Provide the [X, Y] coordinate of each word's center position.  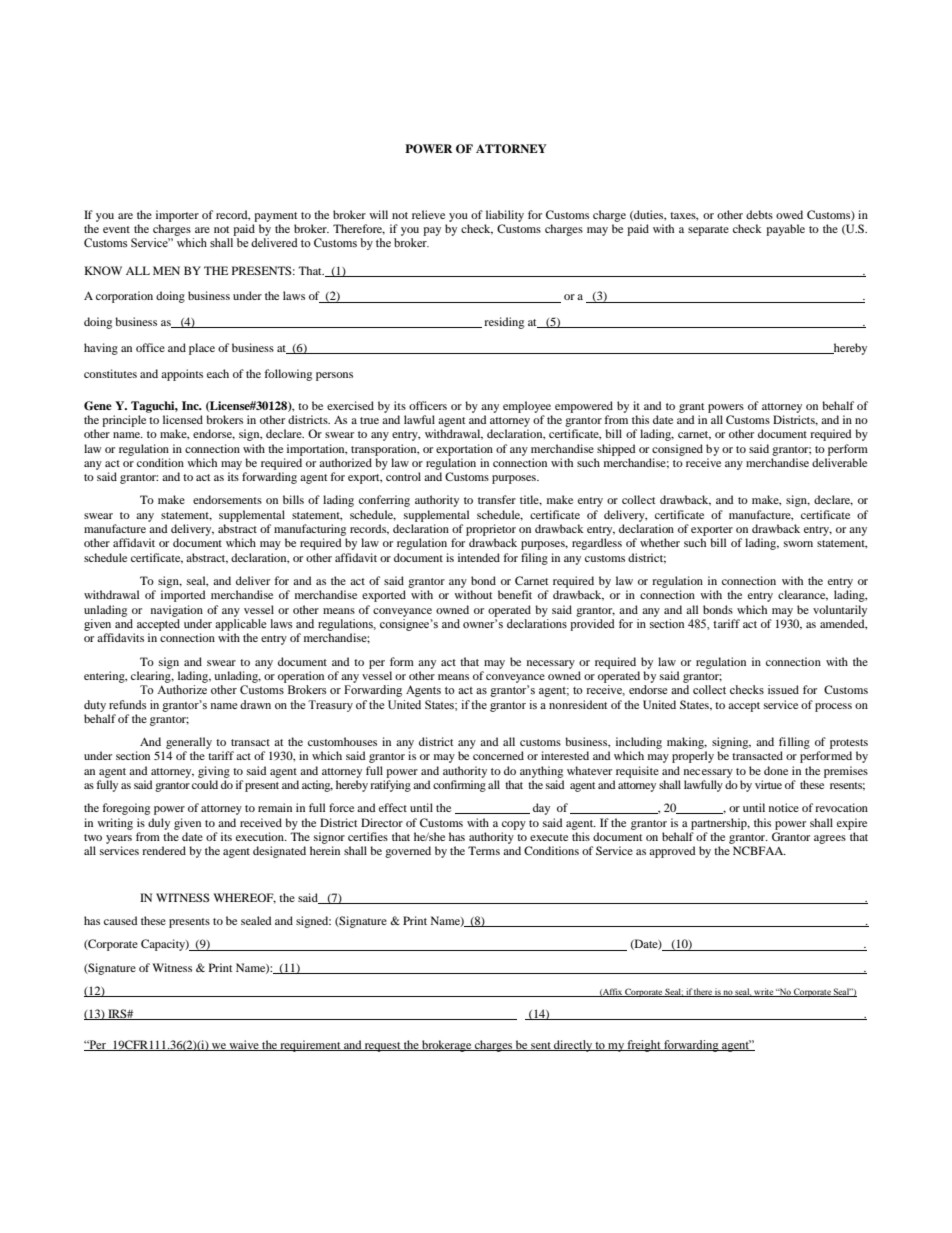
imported [183, 596]
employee [527, 407]
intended [479, 557]
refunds [127, 704]
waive [244, 1045]
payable [785, 230]
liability [505, 216]
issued [783, 689]
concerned [498, 755]
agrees [830, 839]
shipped [616, 450]
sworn [798, 544]
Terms [484, 850]
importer [177, 216]
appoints [182, 375]
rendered [164, 850]
